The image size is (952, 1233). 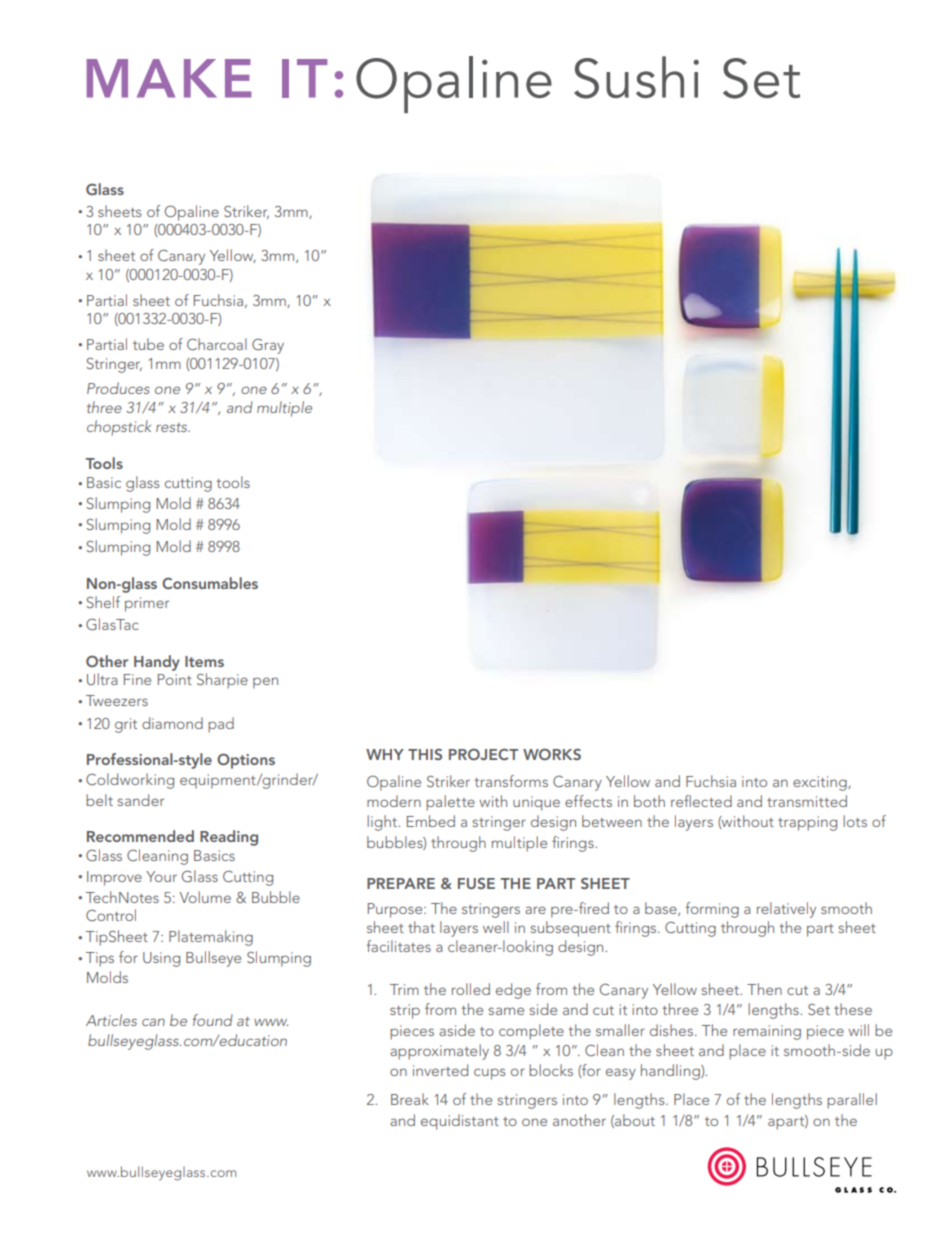 I want to click on exciting, so click(x=821, y=783).
